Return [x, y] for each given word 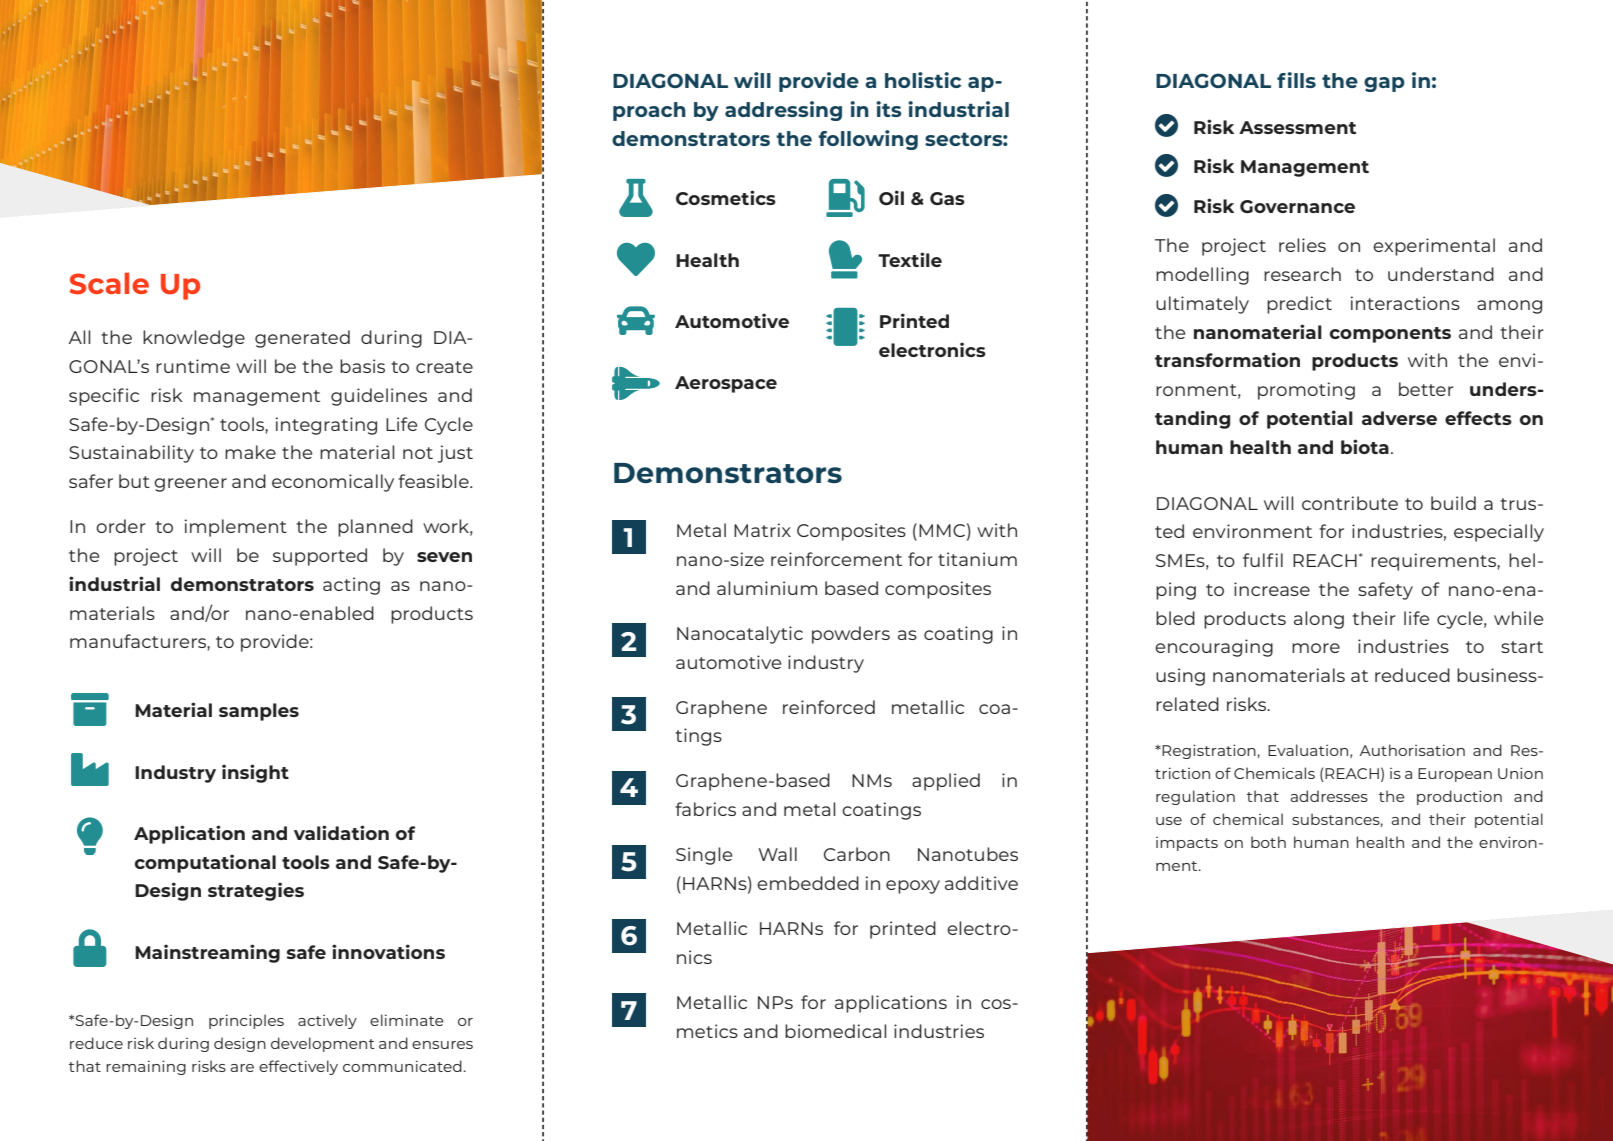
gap [1384, 84]
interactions [1405, 303]
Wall [777, 854]
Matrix [762, 530]
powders [851, 635]
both [1268, 842]
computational [205, 863]
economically [333, 483]
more [1316, 648]
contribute [1350, 503]
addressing [783, 111]
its [889, 109]
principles [246, 1021]
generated [302, 339]
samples [259, 712]
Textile [910, 259]
